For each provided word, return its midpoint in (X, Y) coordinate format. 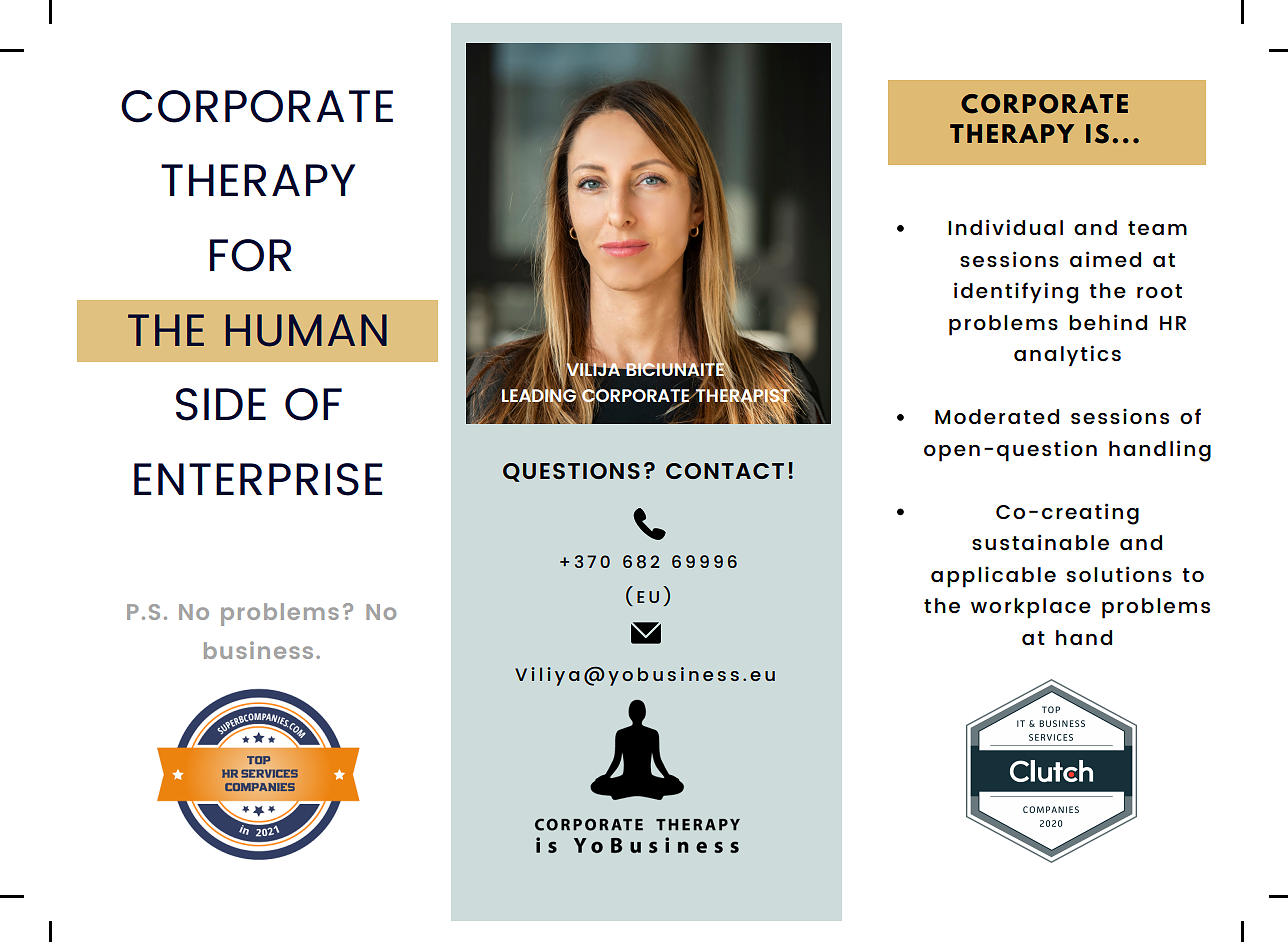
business (258, 650)
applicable (993, 577)
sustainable (1040, 542)
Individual (1005, 227)
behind (1108, 322)
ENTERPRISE (258, 479)
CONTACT (725, 471)
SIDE (221, 404)
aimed (1105, 259)
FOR (251, 255)
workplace (1031, 608)
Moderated (997, 416)
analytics (1067, 355)
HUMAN (306, 330)
